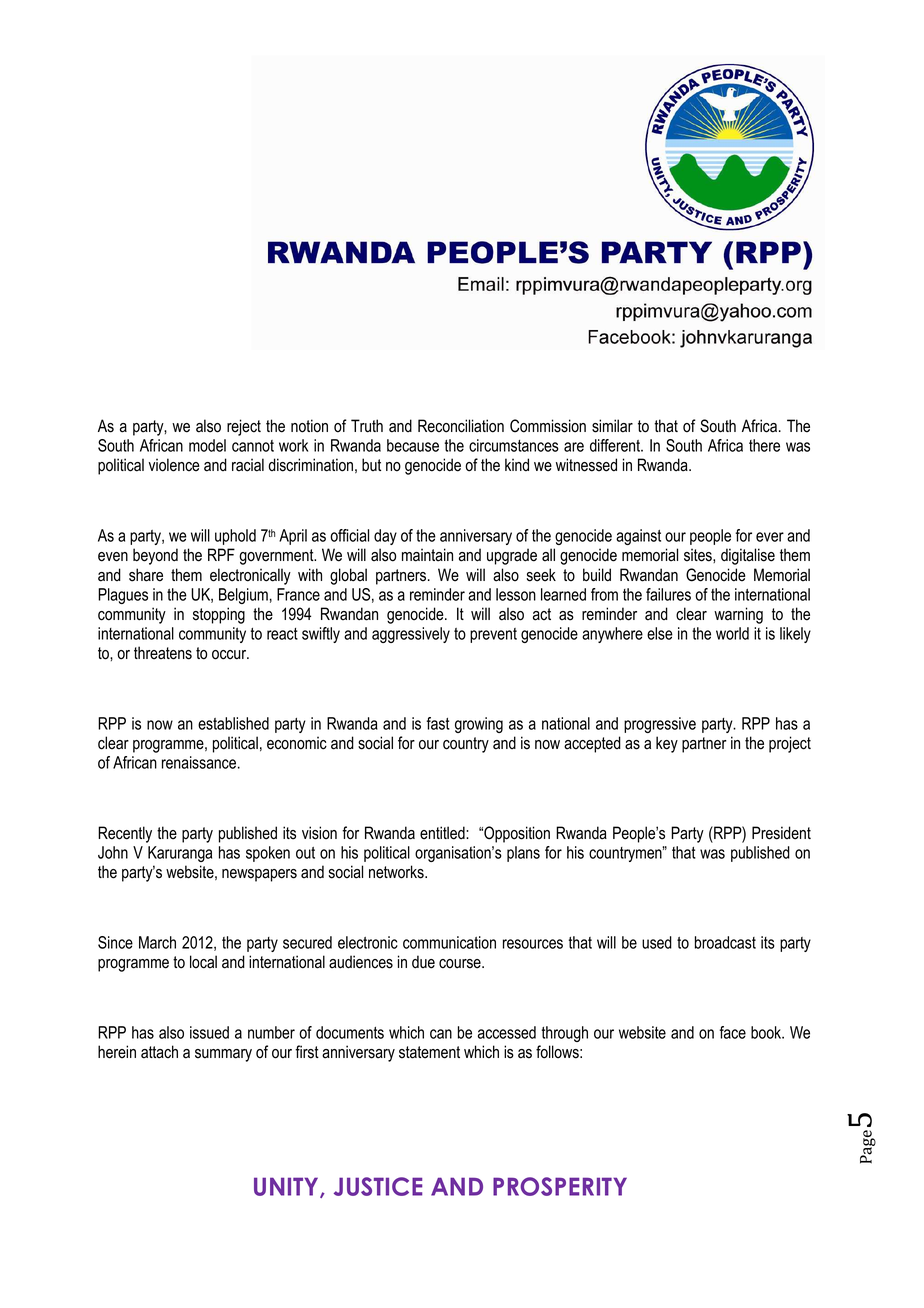 This document has height=1308, width=924. I want to click on March, so click(157, 942).
